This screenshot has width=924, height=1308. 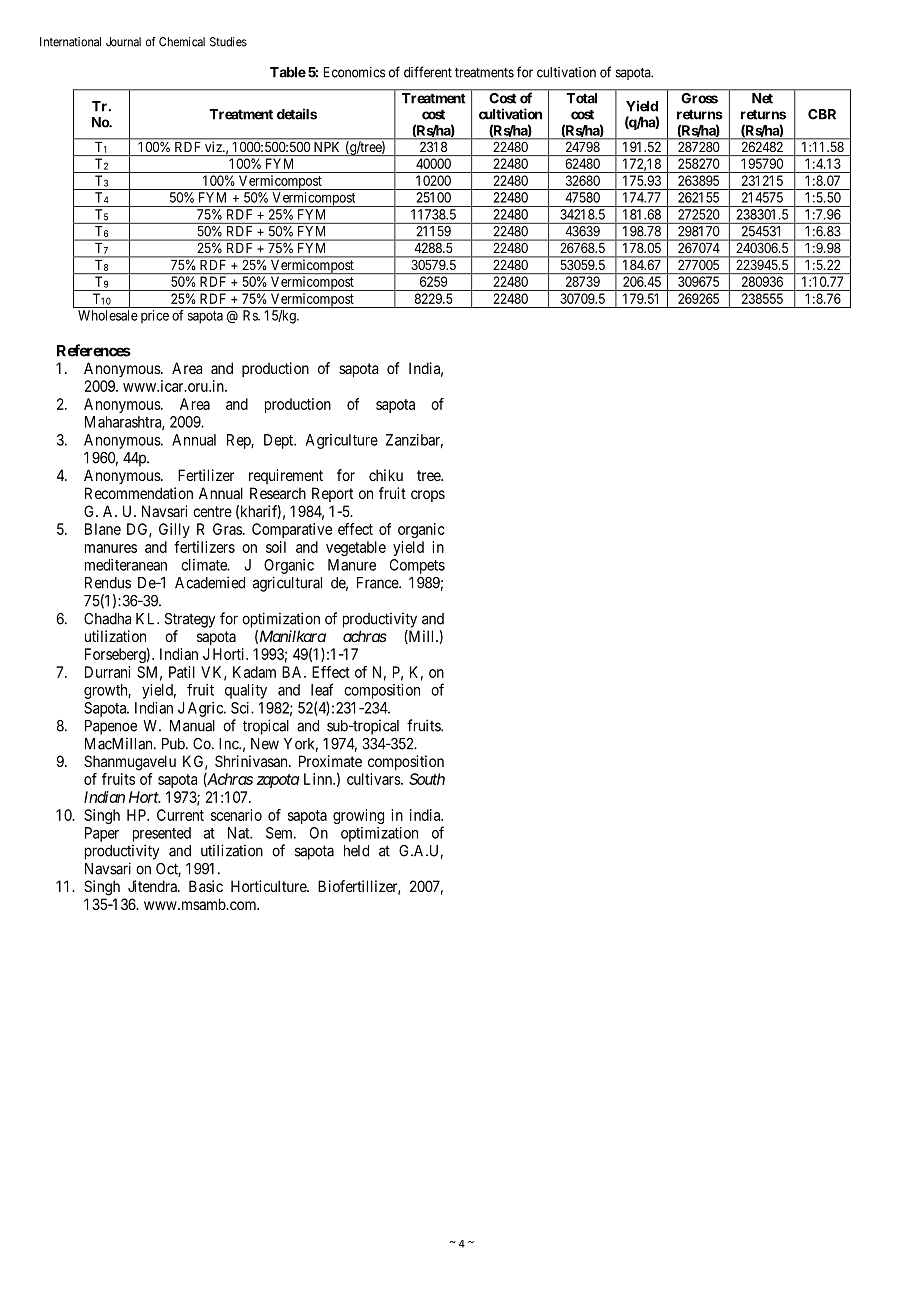 I want to click on Total, so click(x=582, y=98).
